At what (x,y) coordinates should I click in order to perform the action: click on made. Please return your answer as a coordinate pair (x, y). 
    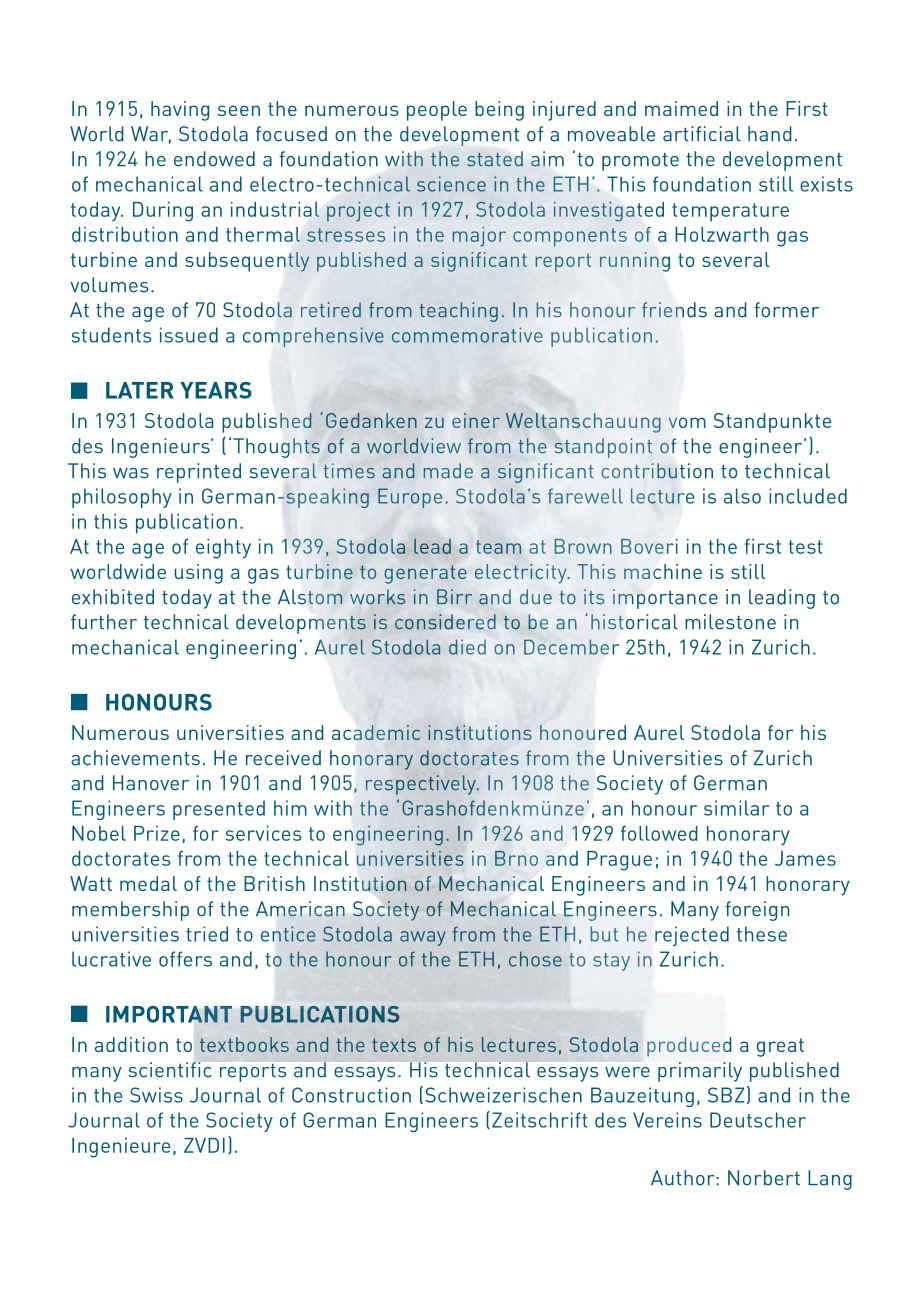
    Looking at the image, I should click on (448, 470).
